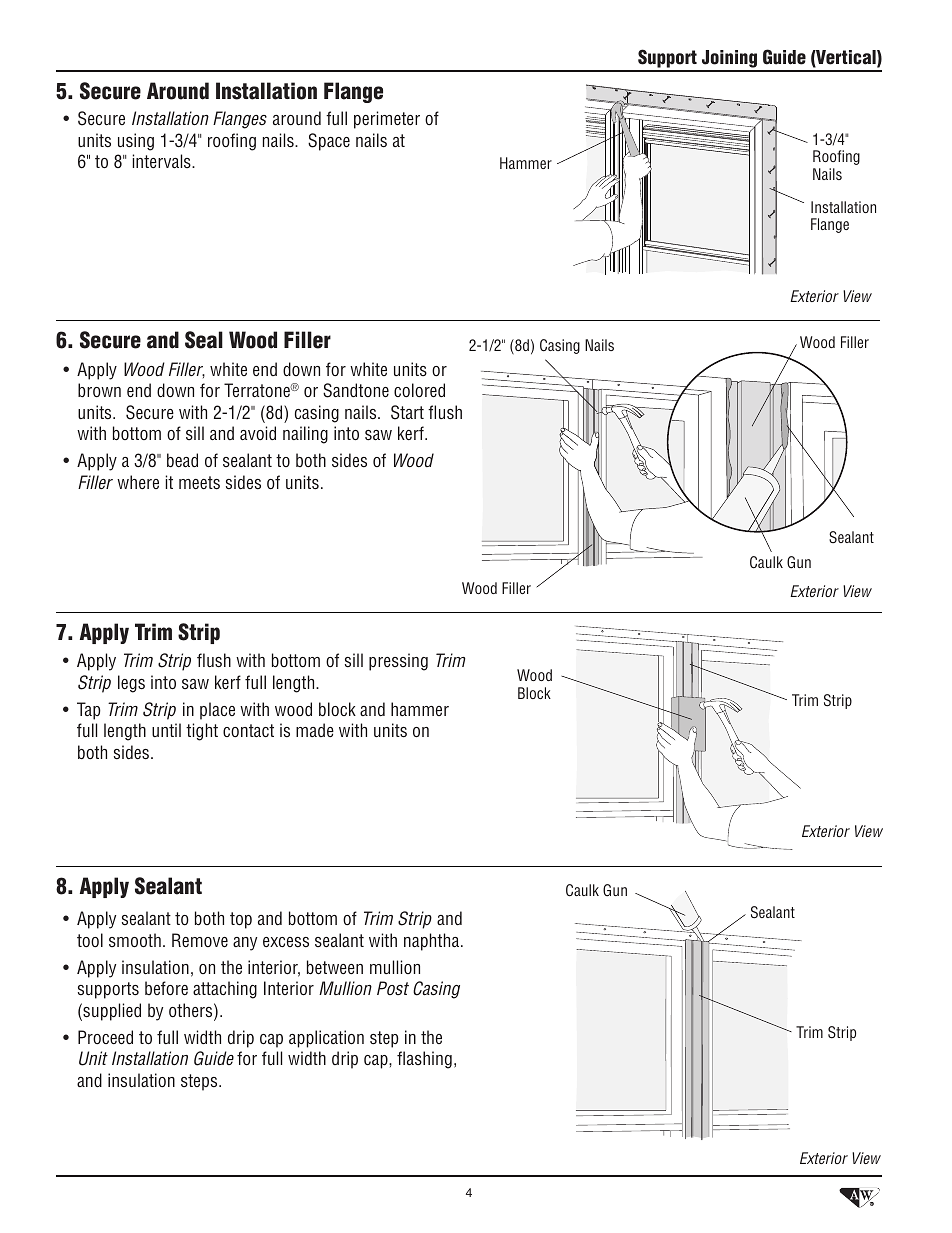 The height and width of the screenshot is (1233, 952). Describe the element at coordinates (105, 1037) in the screenshot. I see `Proceed` at that location.
